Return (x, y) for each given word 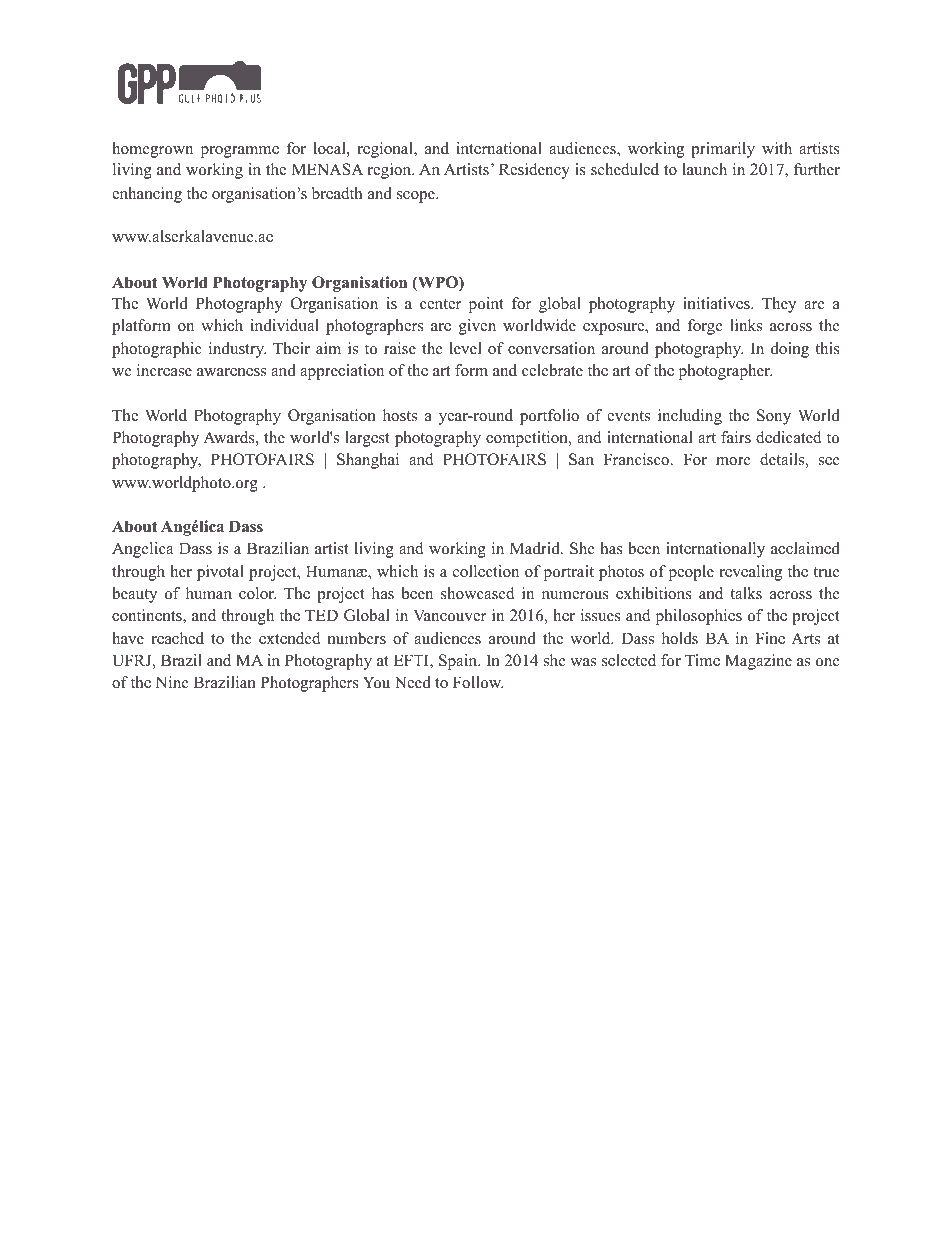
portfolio (549, 417)
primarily (723, 150)
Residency (534, 171)
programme (240, 152)
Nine (172, 682)
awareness (231, 372)
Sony (774, 417)
